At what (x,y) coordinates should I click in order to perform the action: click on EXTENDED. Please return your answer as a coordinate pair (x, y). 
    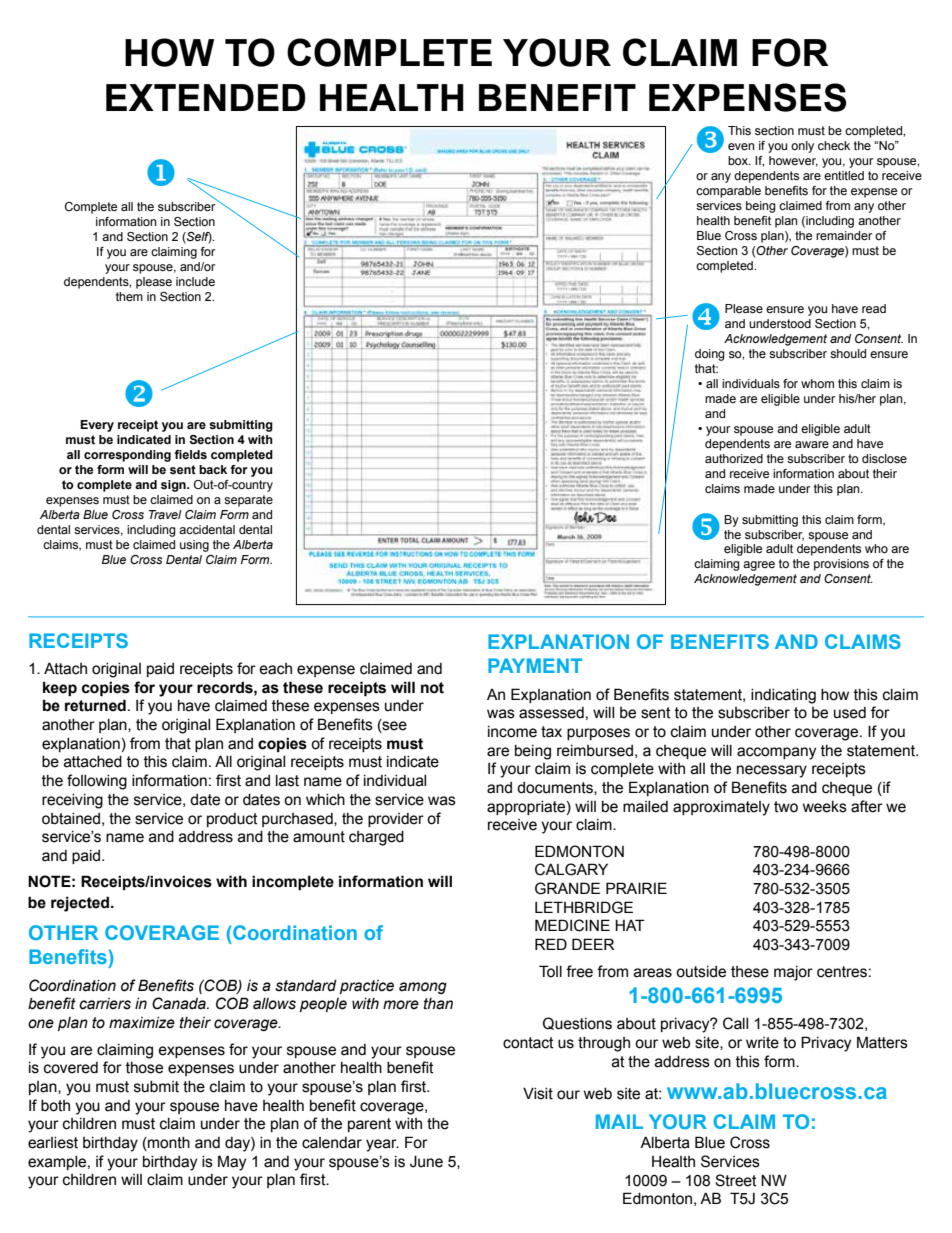
    Looking at the image, I should click on (206, 97).
